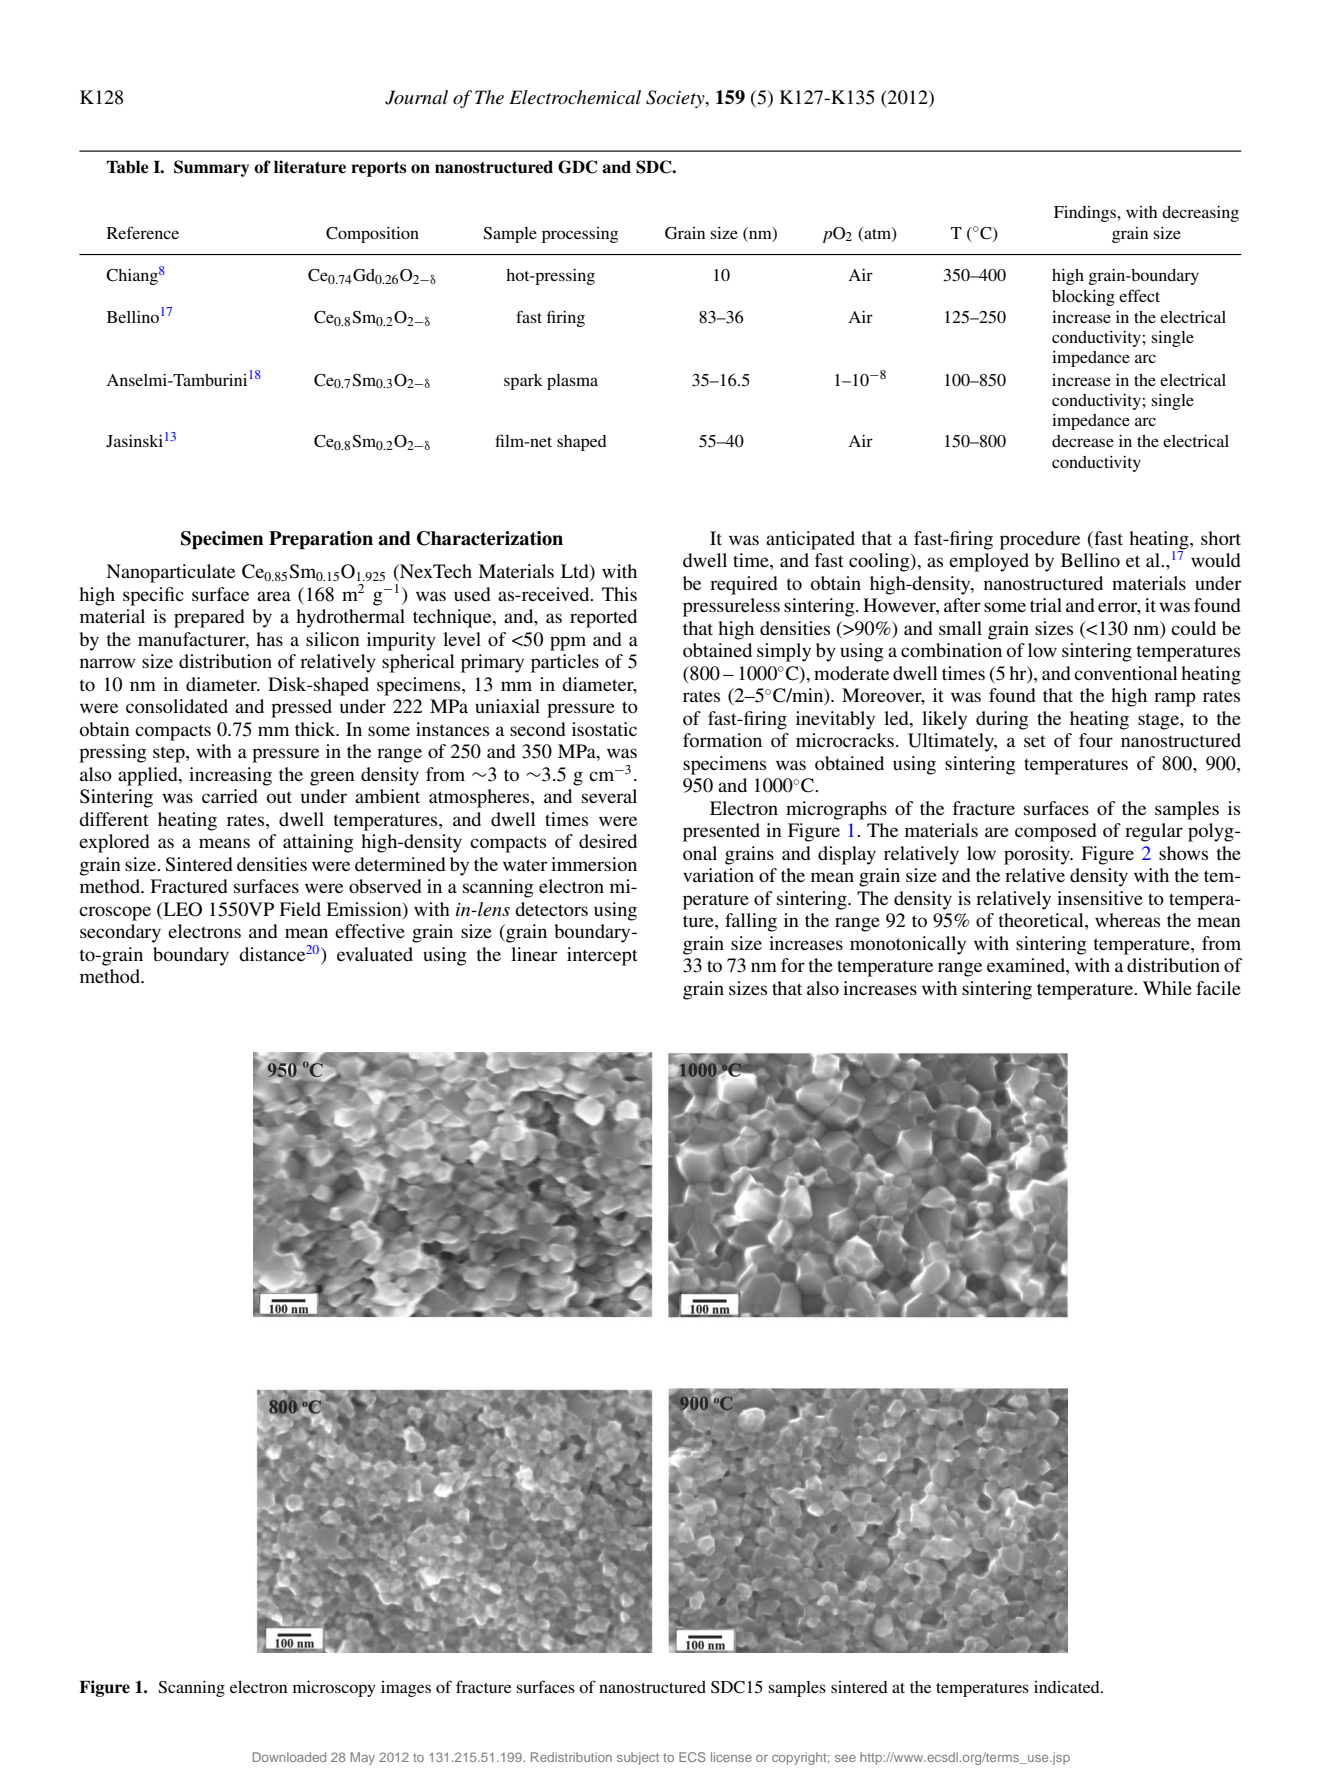 The image size is (1322, 1769). What do you see at coordinates (602, 956) in the document?
I see `intercept` at bounding box center [602, 956].
